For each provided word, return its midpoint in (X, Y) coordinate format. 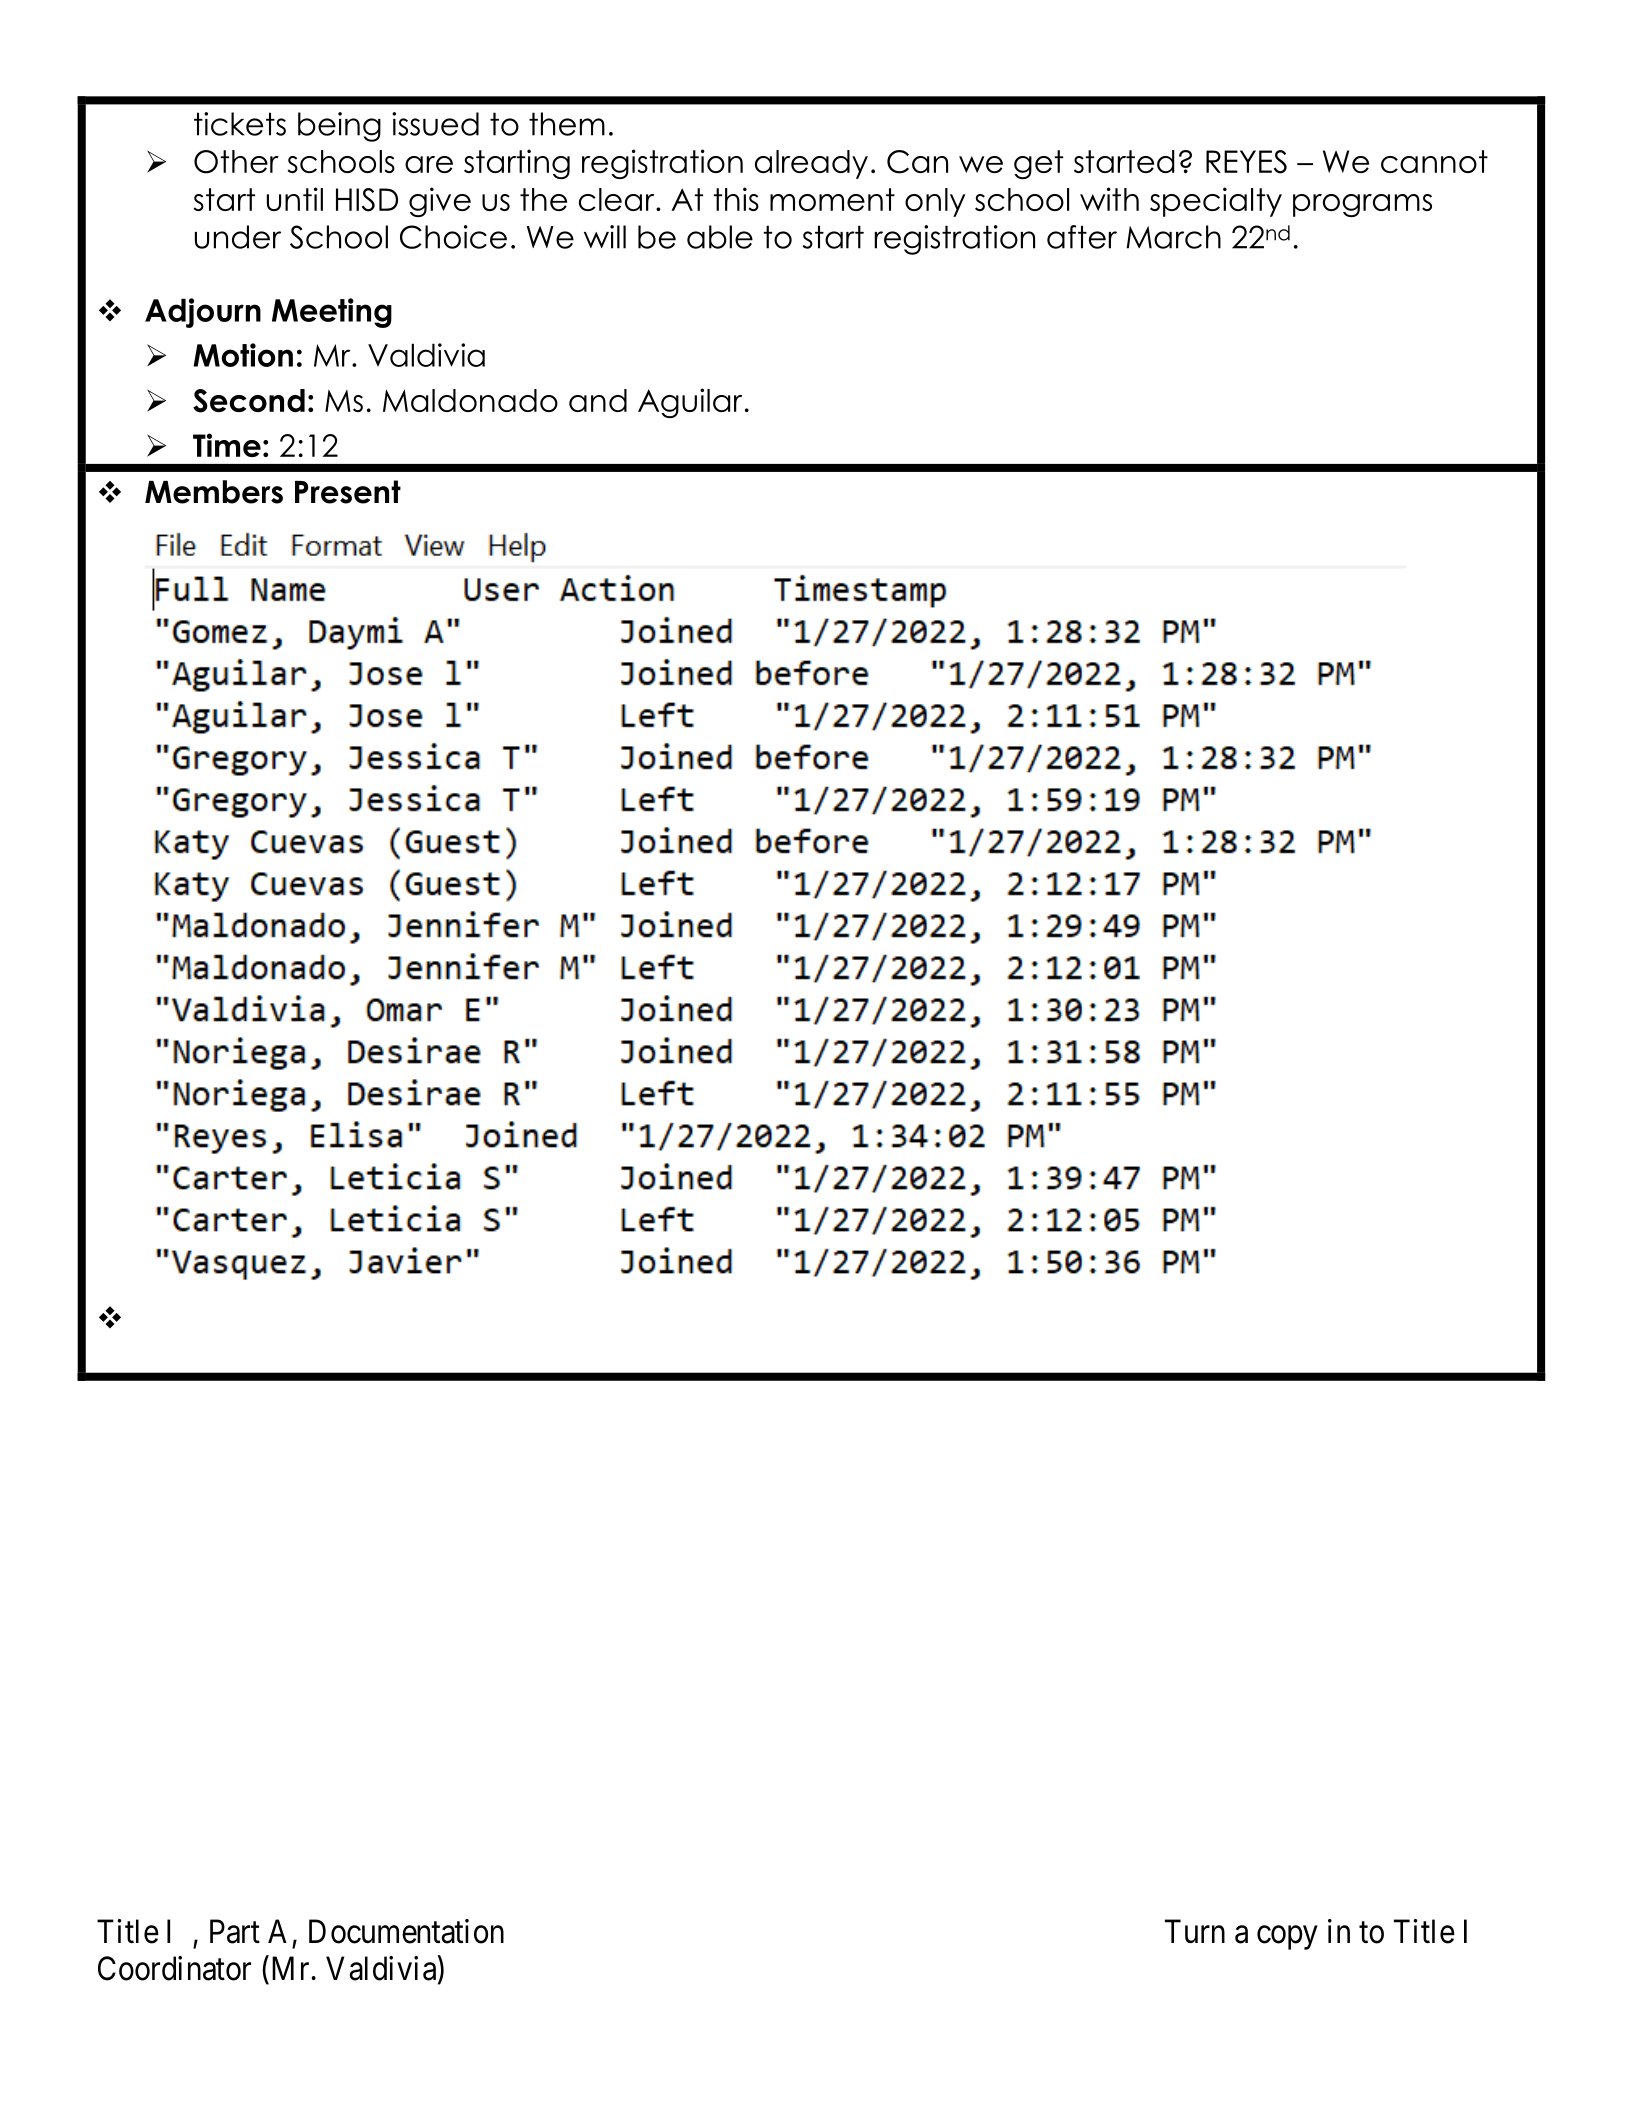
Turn (1195, 1931)
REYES (1246, 162)
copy (1287, 1938)
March (1173, 237)
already (811, 164)
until (295, 199)
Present (348, 492)
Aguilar (690, 403)
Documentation (406, 1931)
